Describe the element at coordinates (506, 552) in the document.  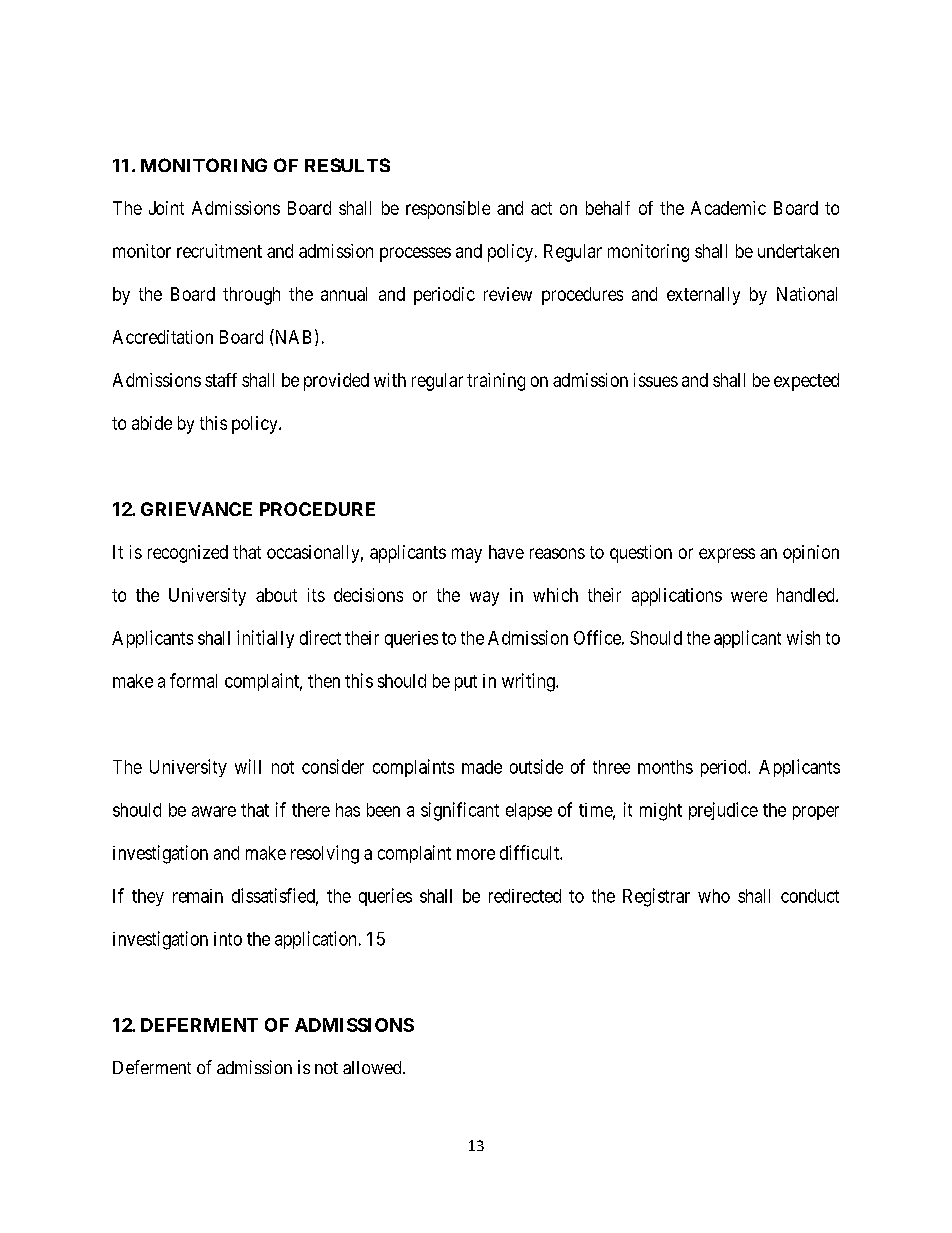
I see `have` at that location.
